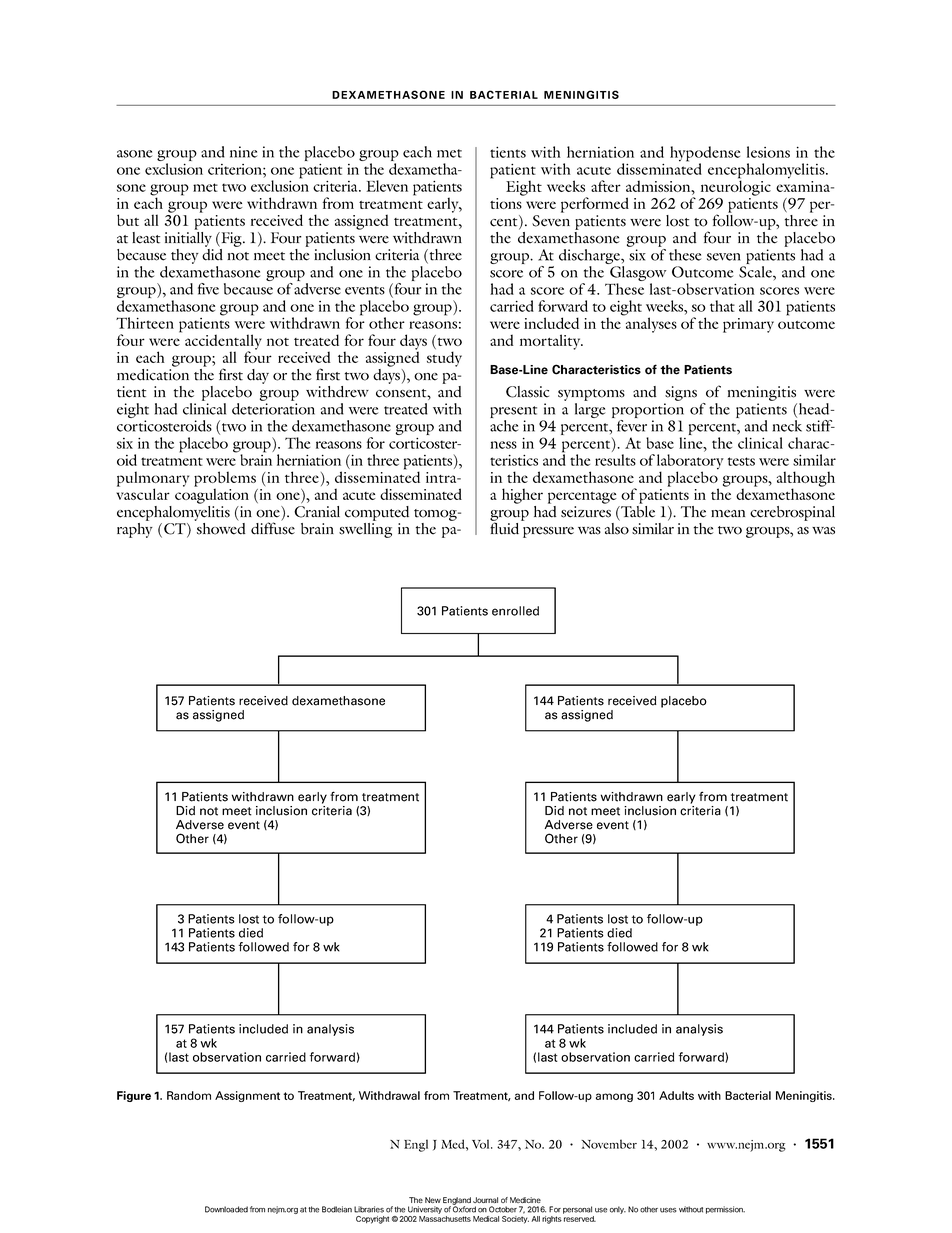 The image size is (952, 1233). What do you see at coordinates (515, 611) in the screenshot?
I see `enrolled` at bounding box center [515, 611].
